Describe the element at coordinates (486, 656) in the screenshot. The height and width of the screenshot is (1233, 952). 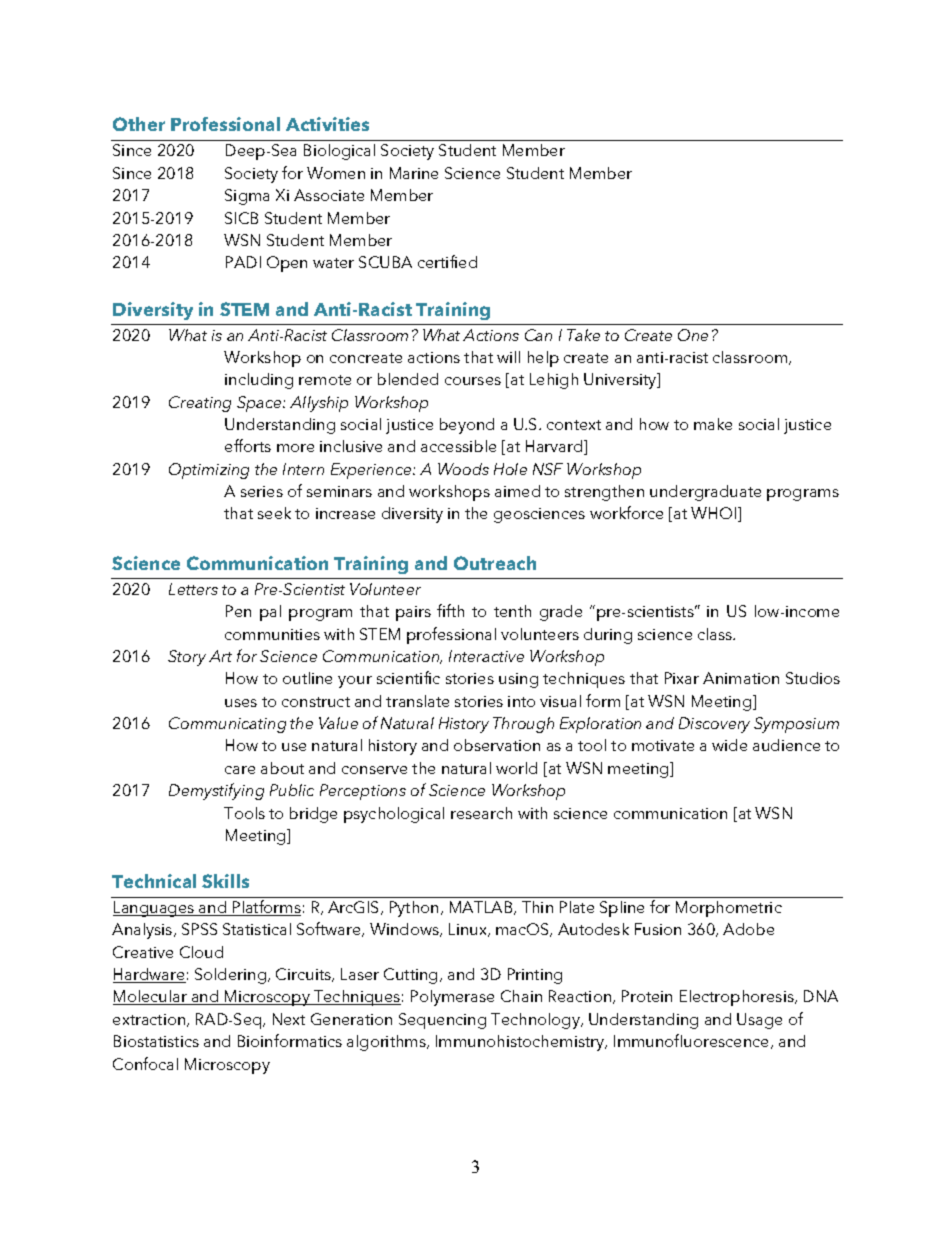
I see `Interactive` at that location.
